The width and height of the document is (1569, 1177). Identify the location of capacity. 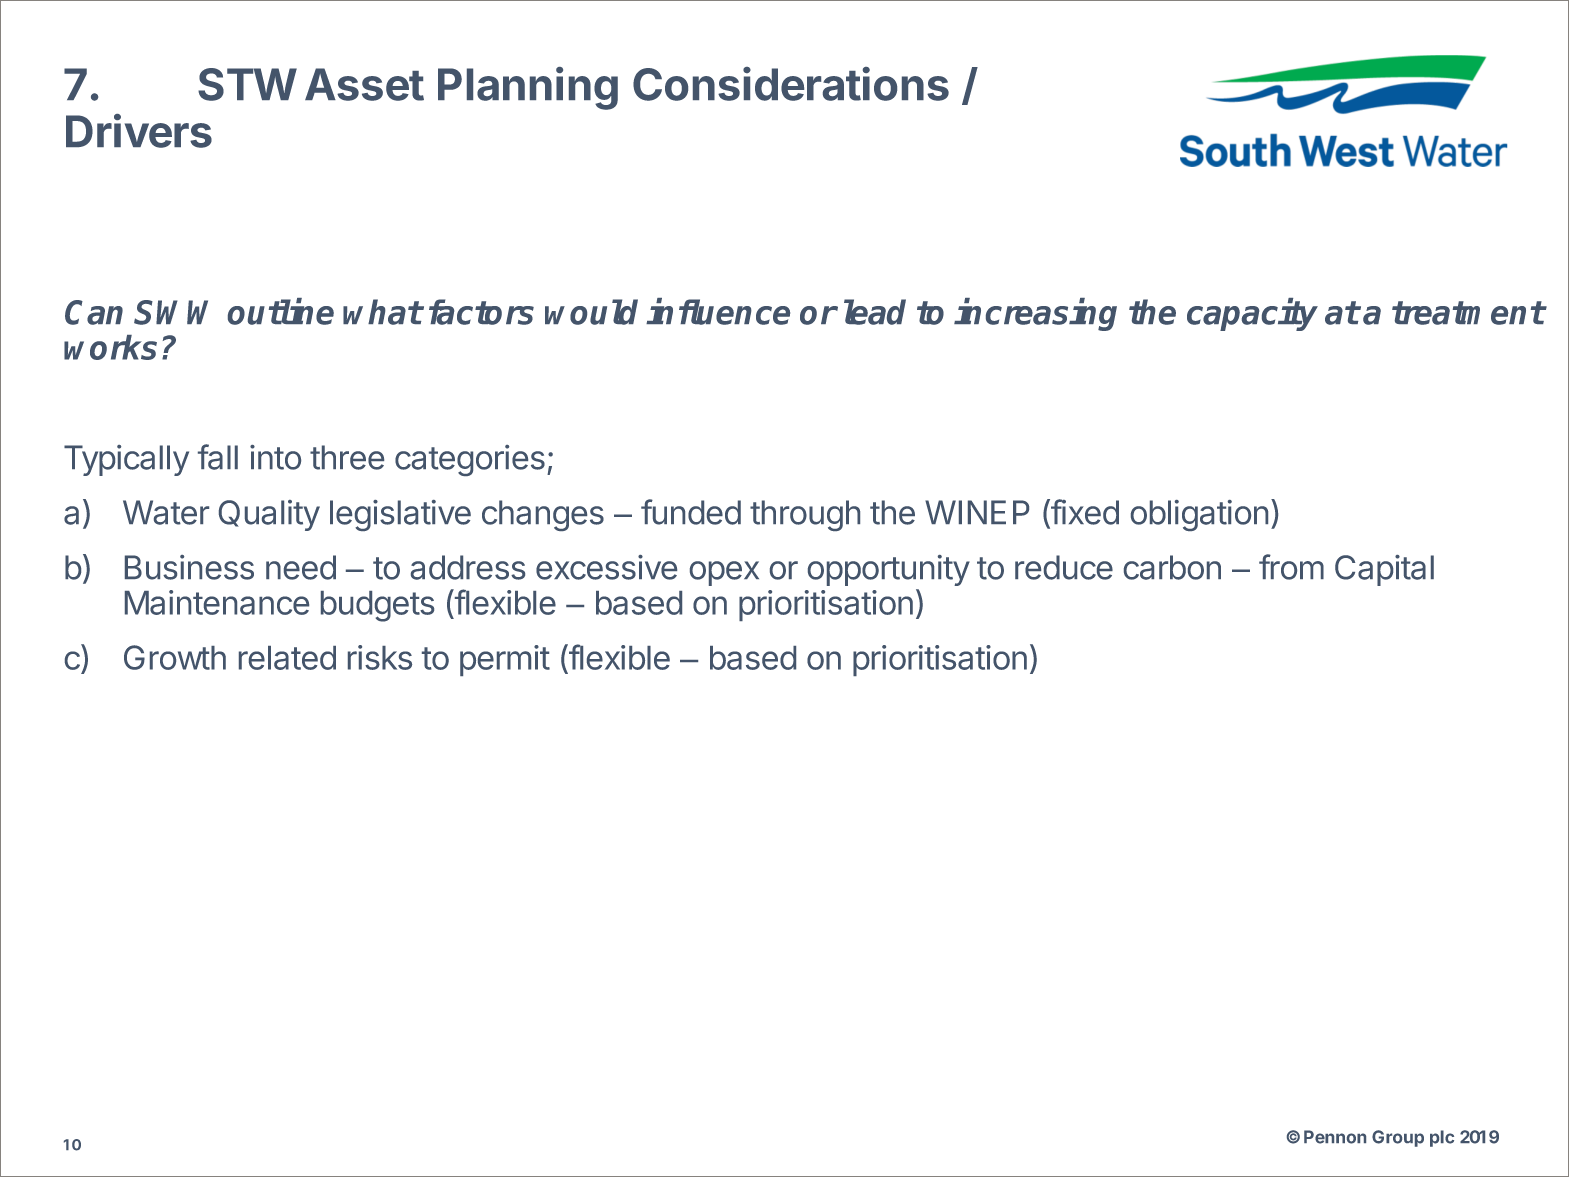
(1252, 314).
